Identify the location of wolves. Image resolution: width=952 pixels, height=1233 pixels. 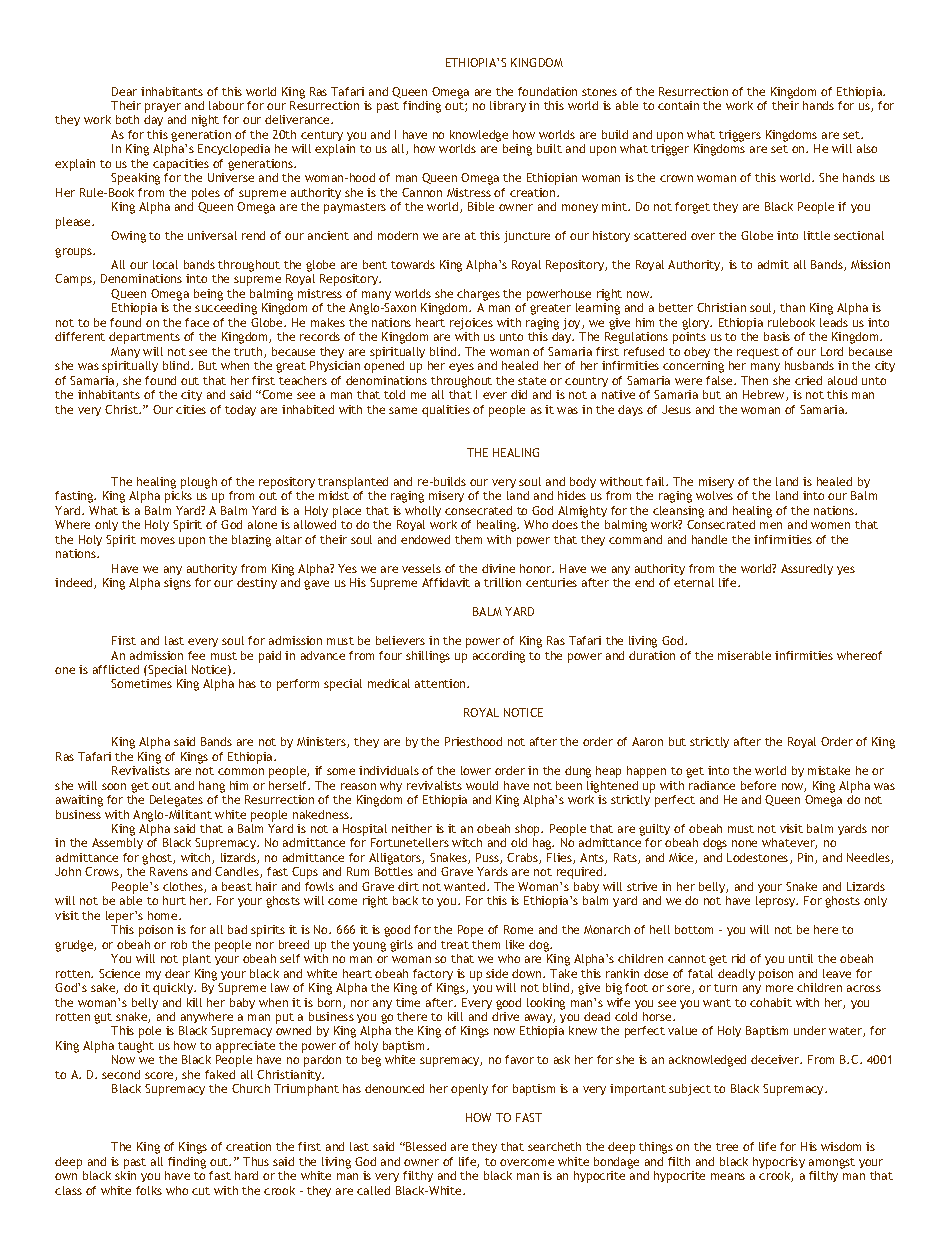
(714, 495).
